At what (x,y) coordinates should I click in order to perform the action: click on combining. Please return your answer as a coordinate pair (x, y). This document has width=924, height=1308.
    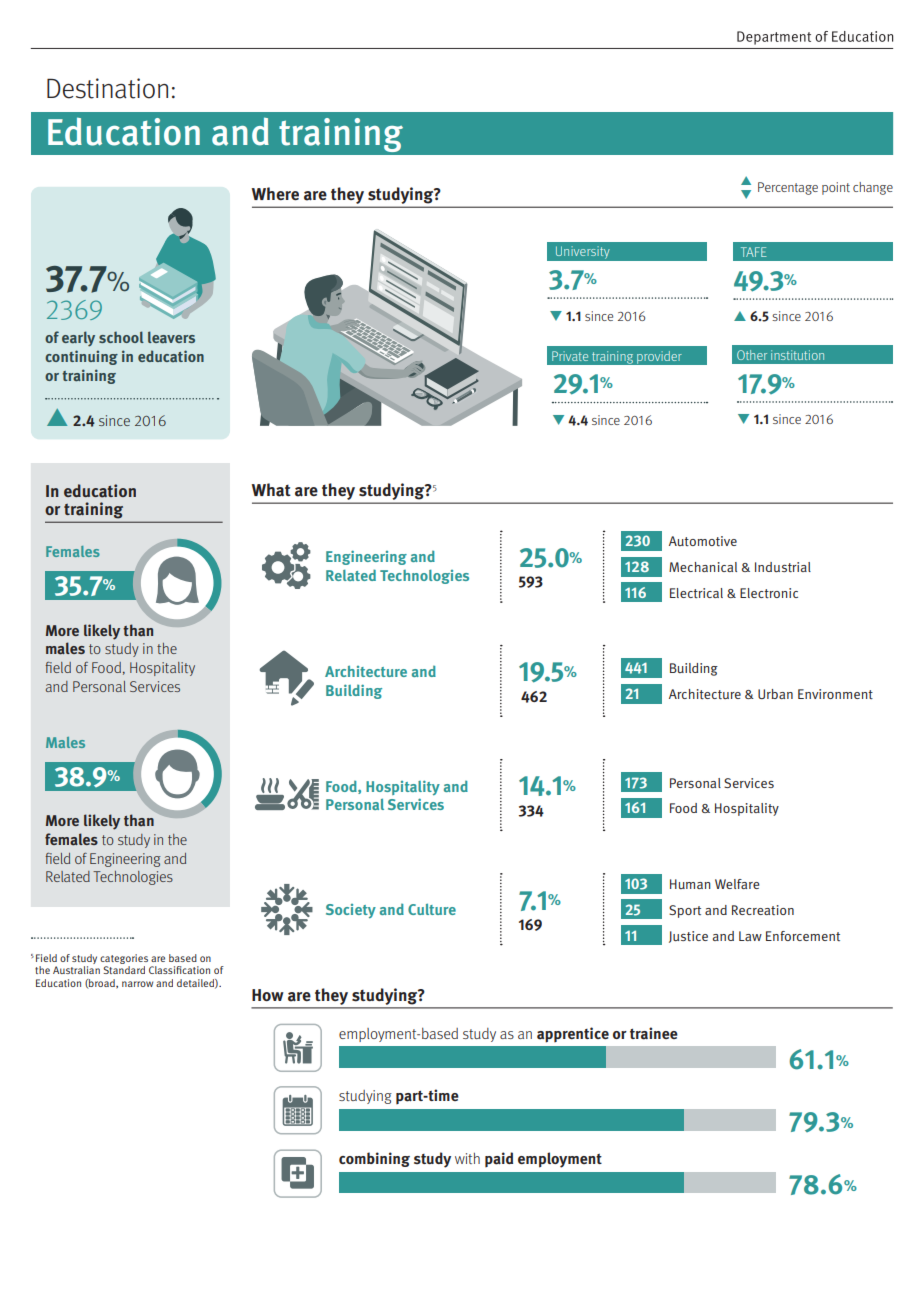
    Looking at the image, I should click on (374, 1159).
